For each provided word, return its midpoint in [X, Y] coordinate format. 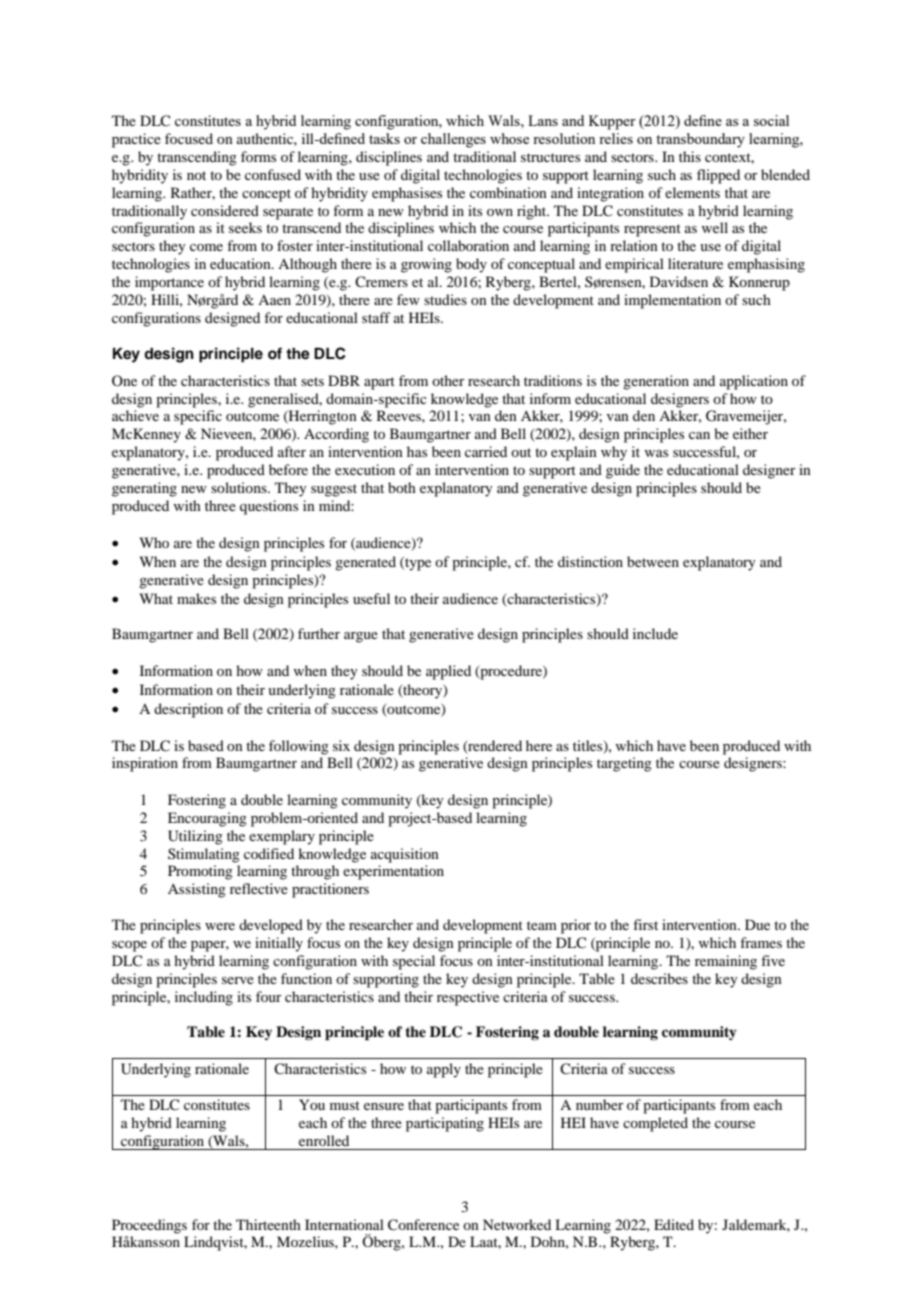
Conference [423, 1225]
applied [448, 672]
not [196, 175]
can [699, 435]
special [414, 962]
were [220, 926]
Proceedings [149, 1226]
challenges [453, 140]
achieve [135, 415]
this [690, 156]
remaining [726, 962]
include [655, 633]
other [448, 380]
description [188, 710]
